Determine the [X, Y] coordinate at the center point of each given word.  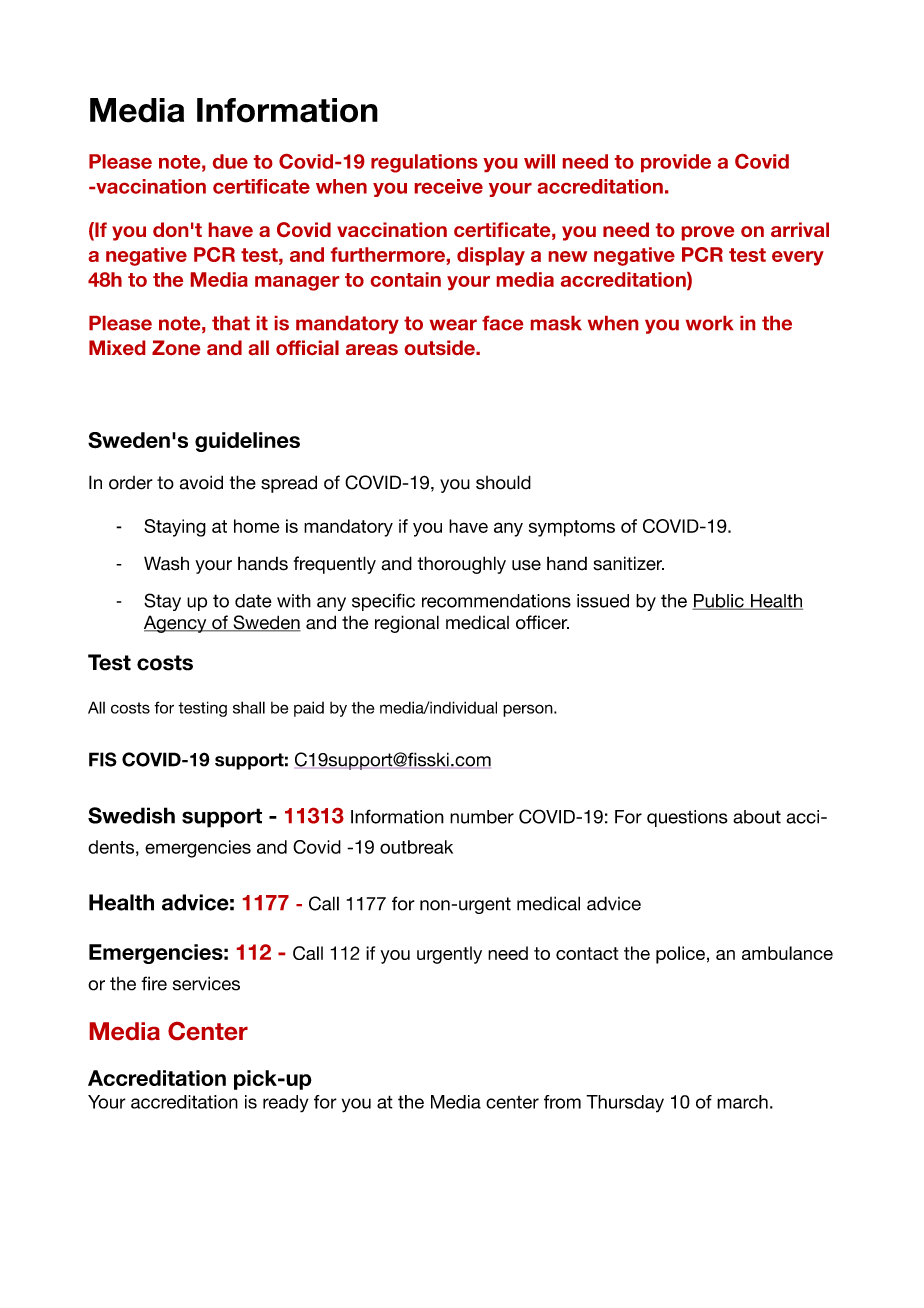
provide [676, 163]
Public [719, 602]
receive [449, 186]
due [230, 161]
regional [407, 624]
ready [285, 1104]
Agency [176, 624]
